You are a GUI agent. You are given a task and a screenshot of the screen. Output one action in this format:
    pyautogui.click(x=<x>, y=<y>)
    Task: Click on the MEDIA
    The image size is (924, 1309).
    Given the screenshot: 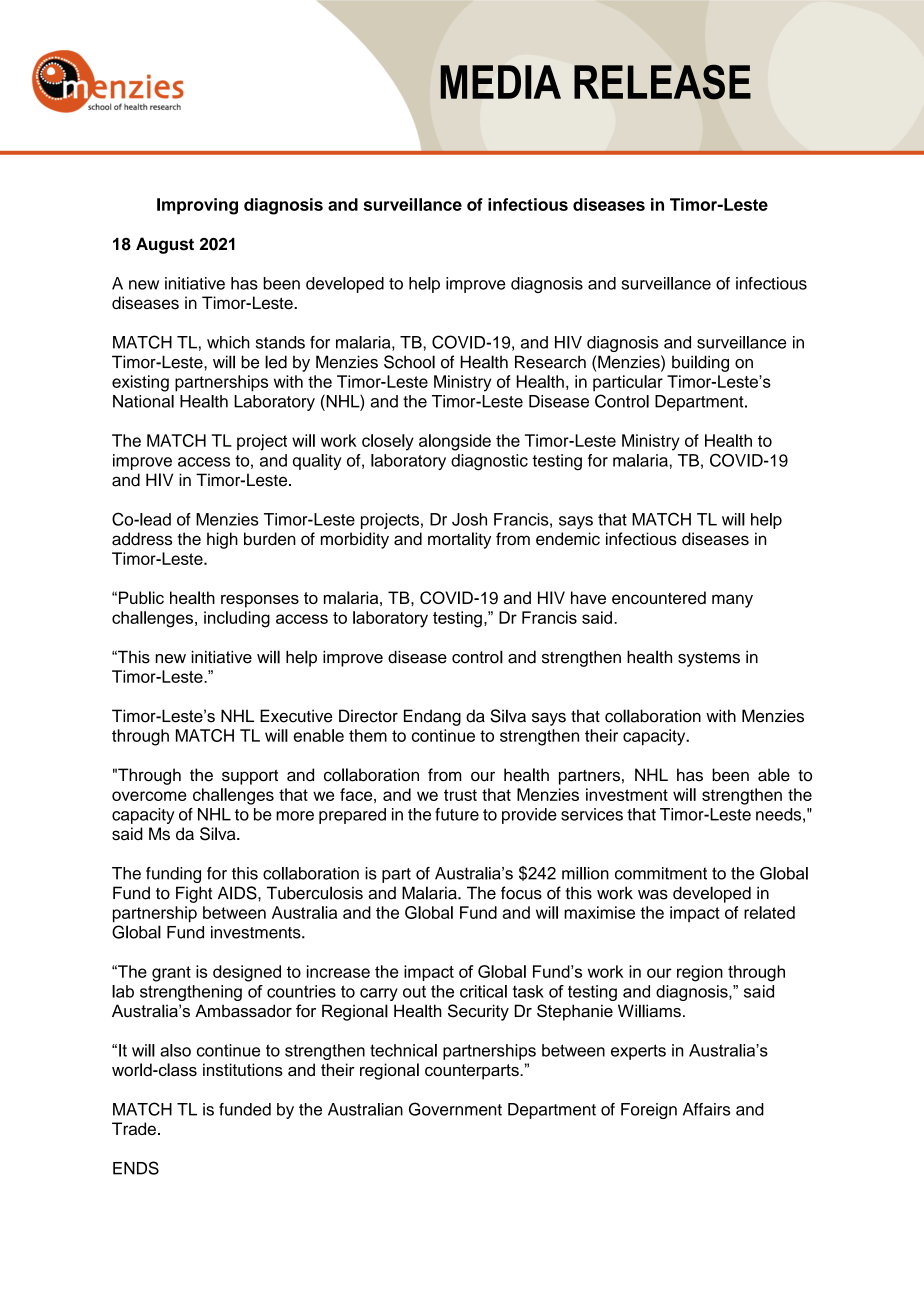 What is the action you would take?
    pyautogui.click(x=500, y=82)
